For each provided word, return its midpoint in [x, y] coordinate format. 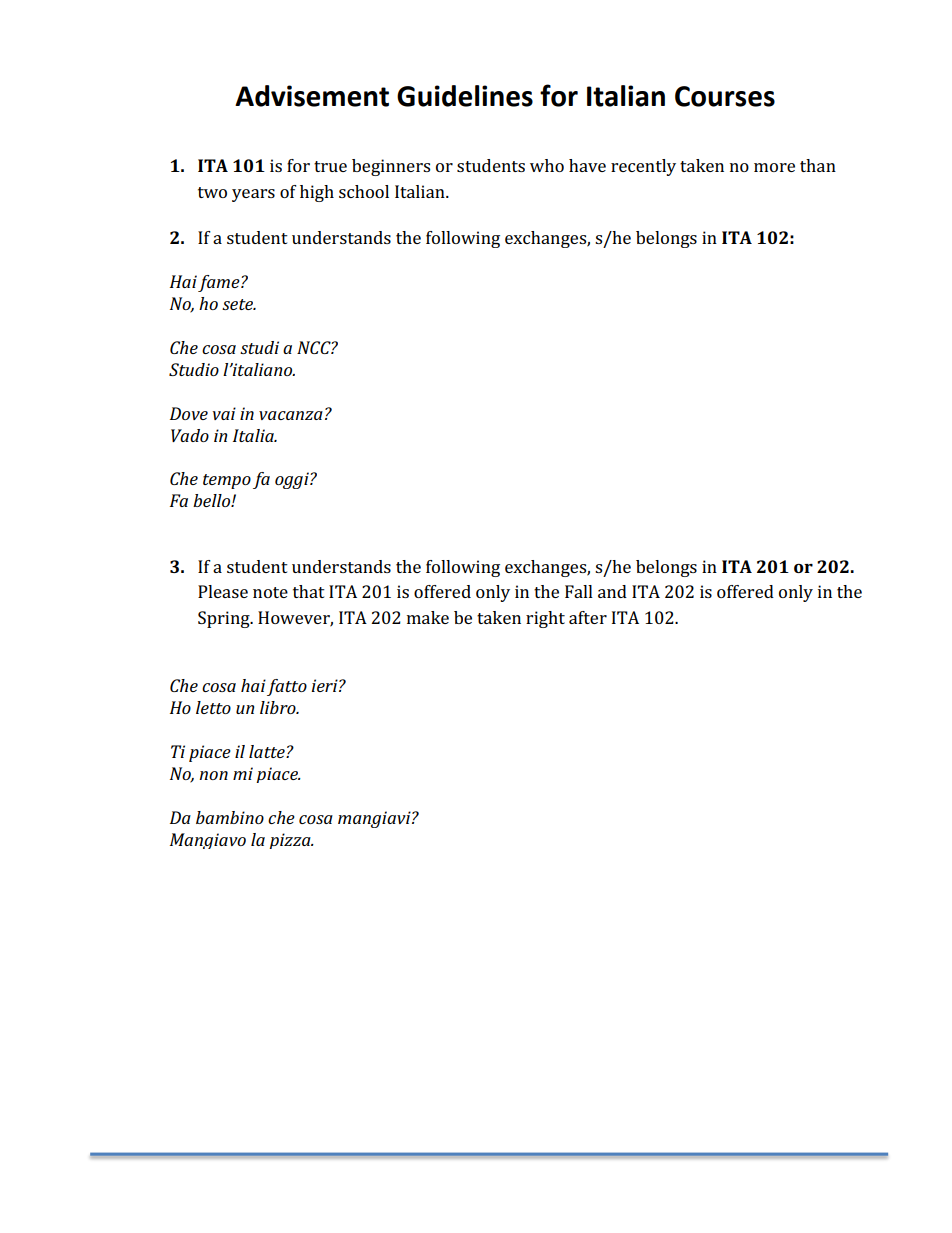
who [547, 165]
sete [239, 304]
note [270, 592]
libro [279, 707]
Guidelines [465, 96]
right [545, 619]
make [428, 617]
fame [220, 283]
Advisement [312, 96]
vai [224, 413]
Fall [579, 591]
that [309, 591]
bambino [230, 817]
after [588, 617]
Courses [725, 96]
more [774, 167]
